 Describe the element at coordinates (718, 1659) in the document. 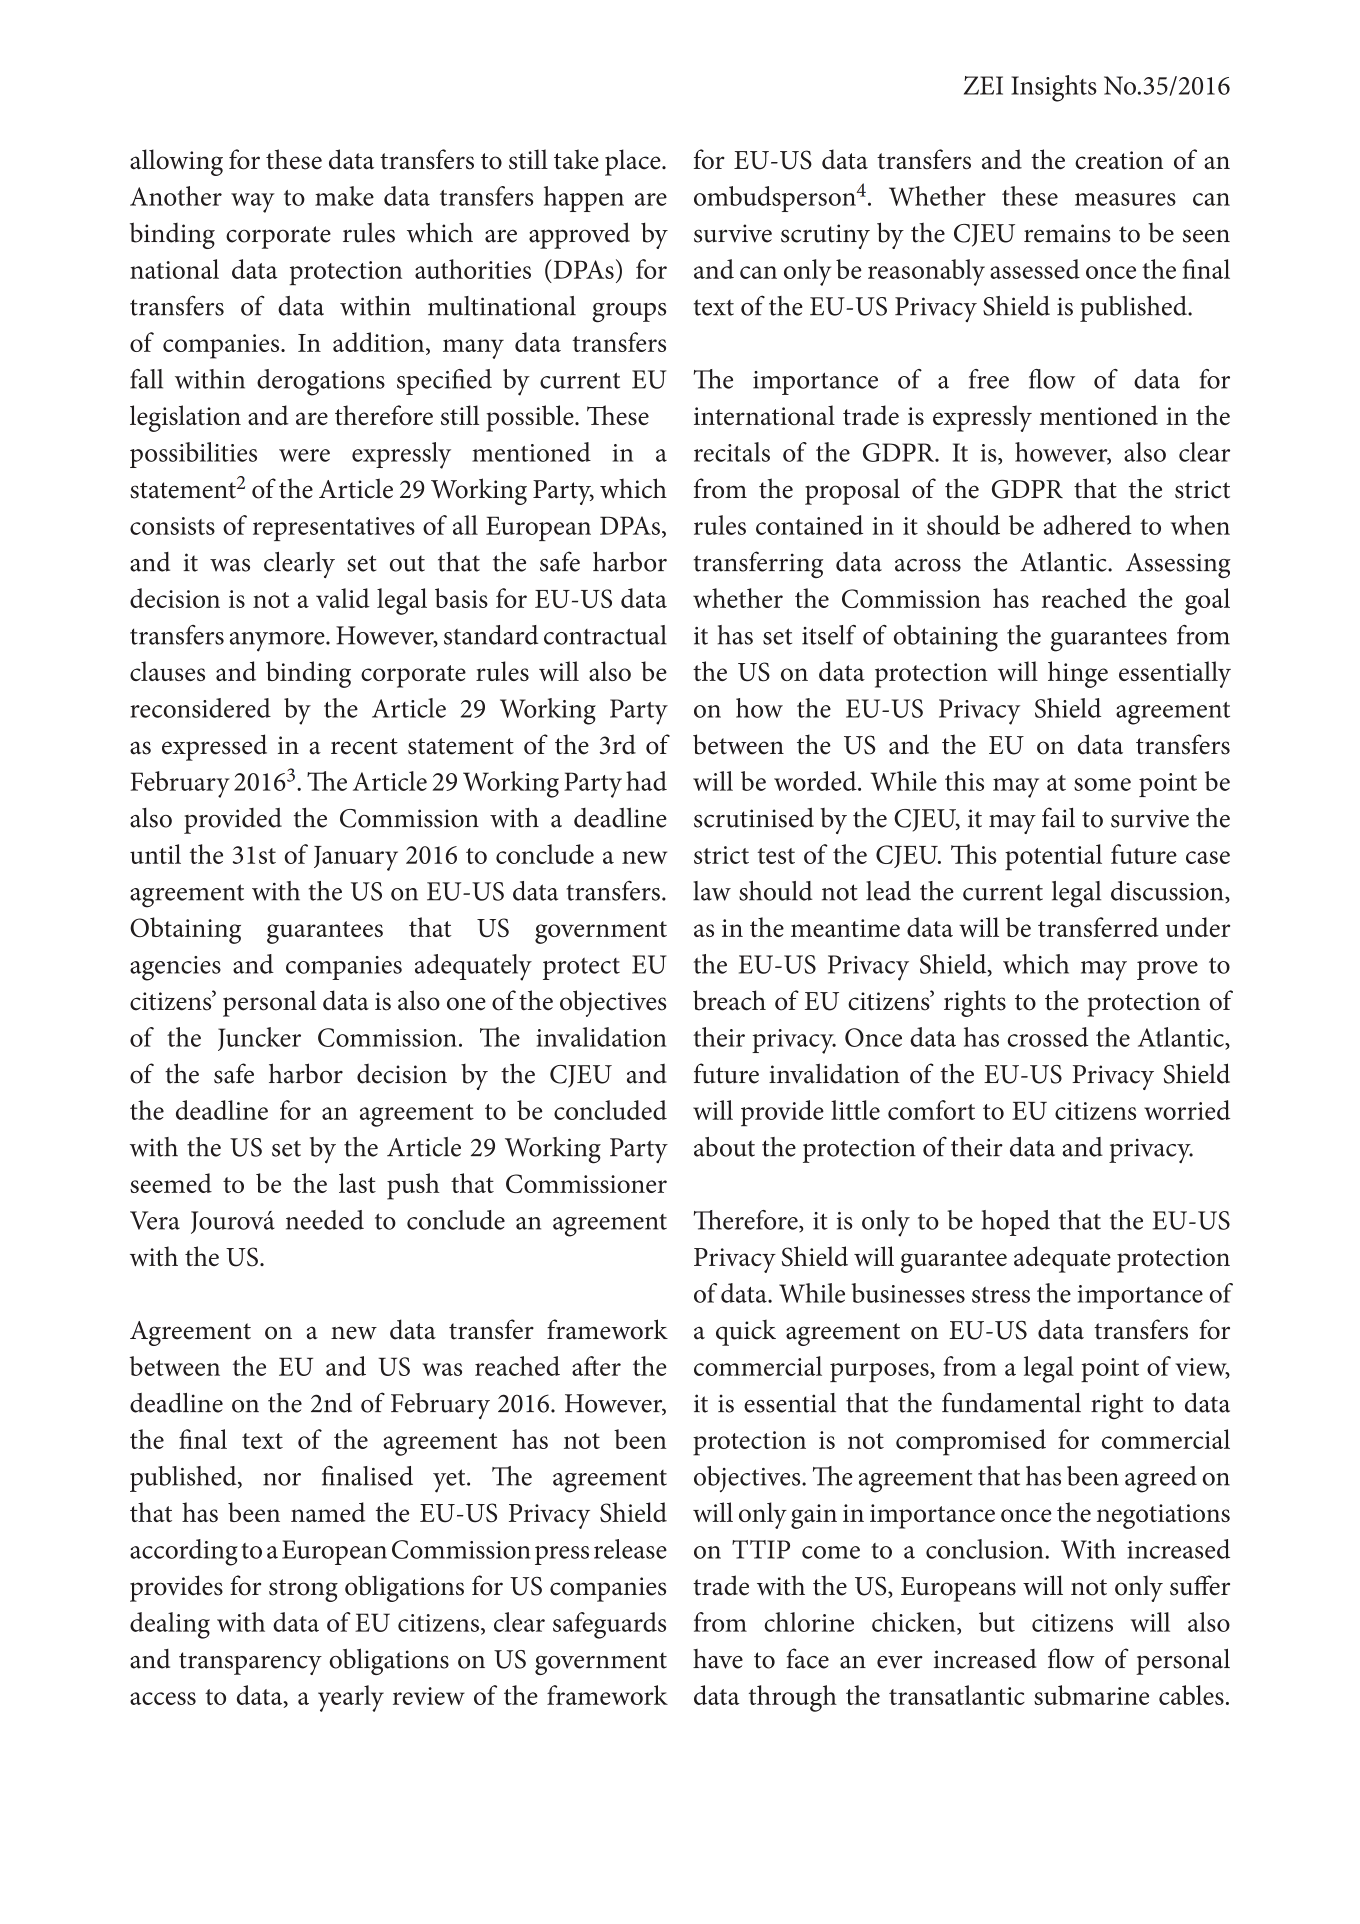

I see `have` at that location.
